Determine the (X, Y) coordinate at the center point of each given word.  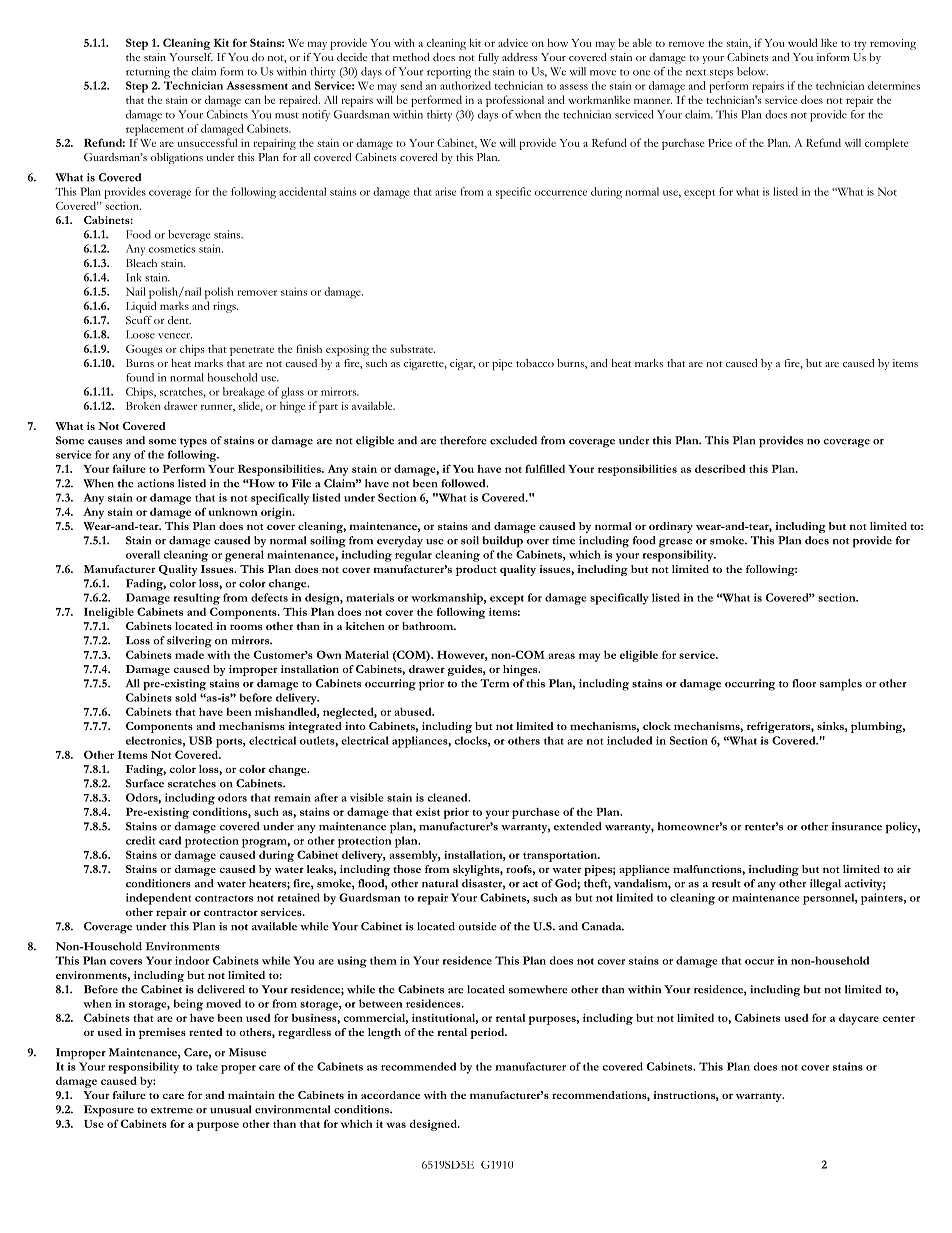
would (802, 42)
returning (148, 73)
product (476, 570)
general (244, 556)
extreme (172, 1110)
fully (488, 58)
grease (676, 543)
